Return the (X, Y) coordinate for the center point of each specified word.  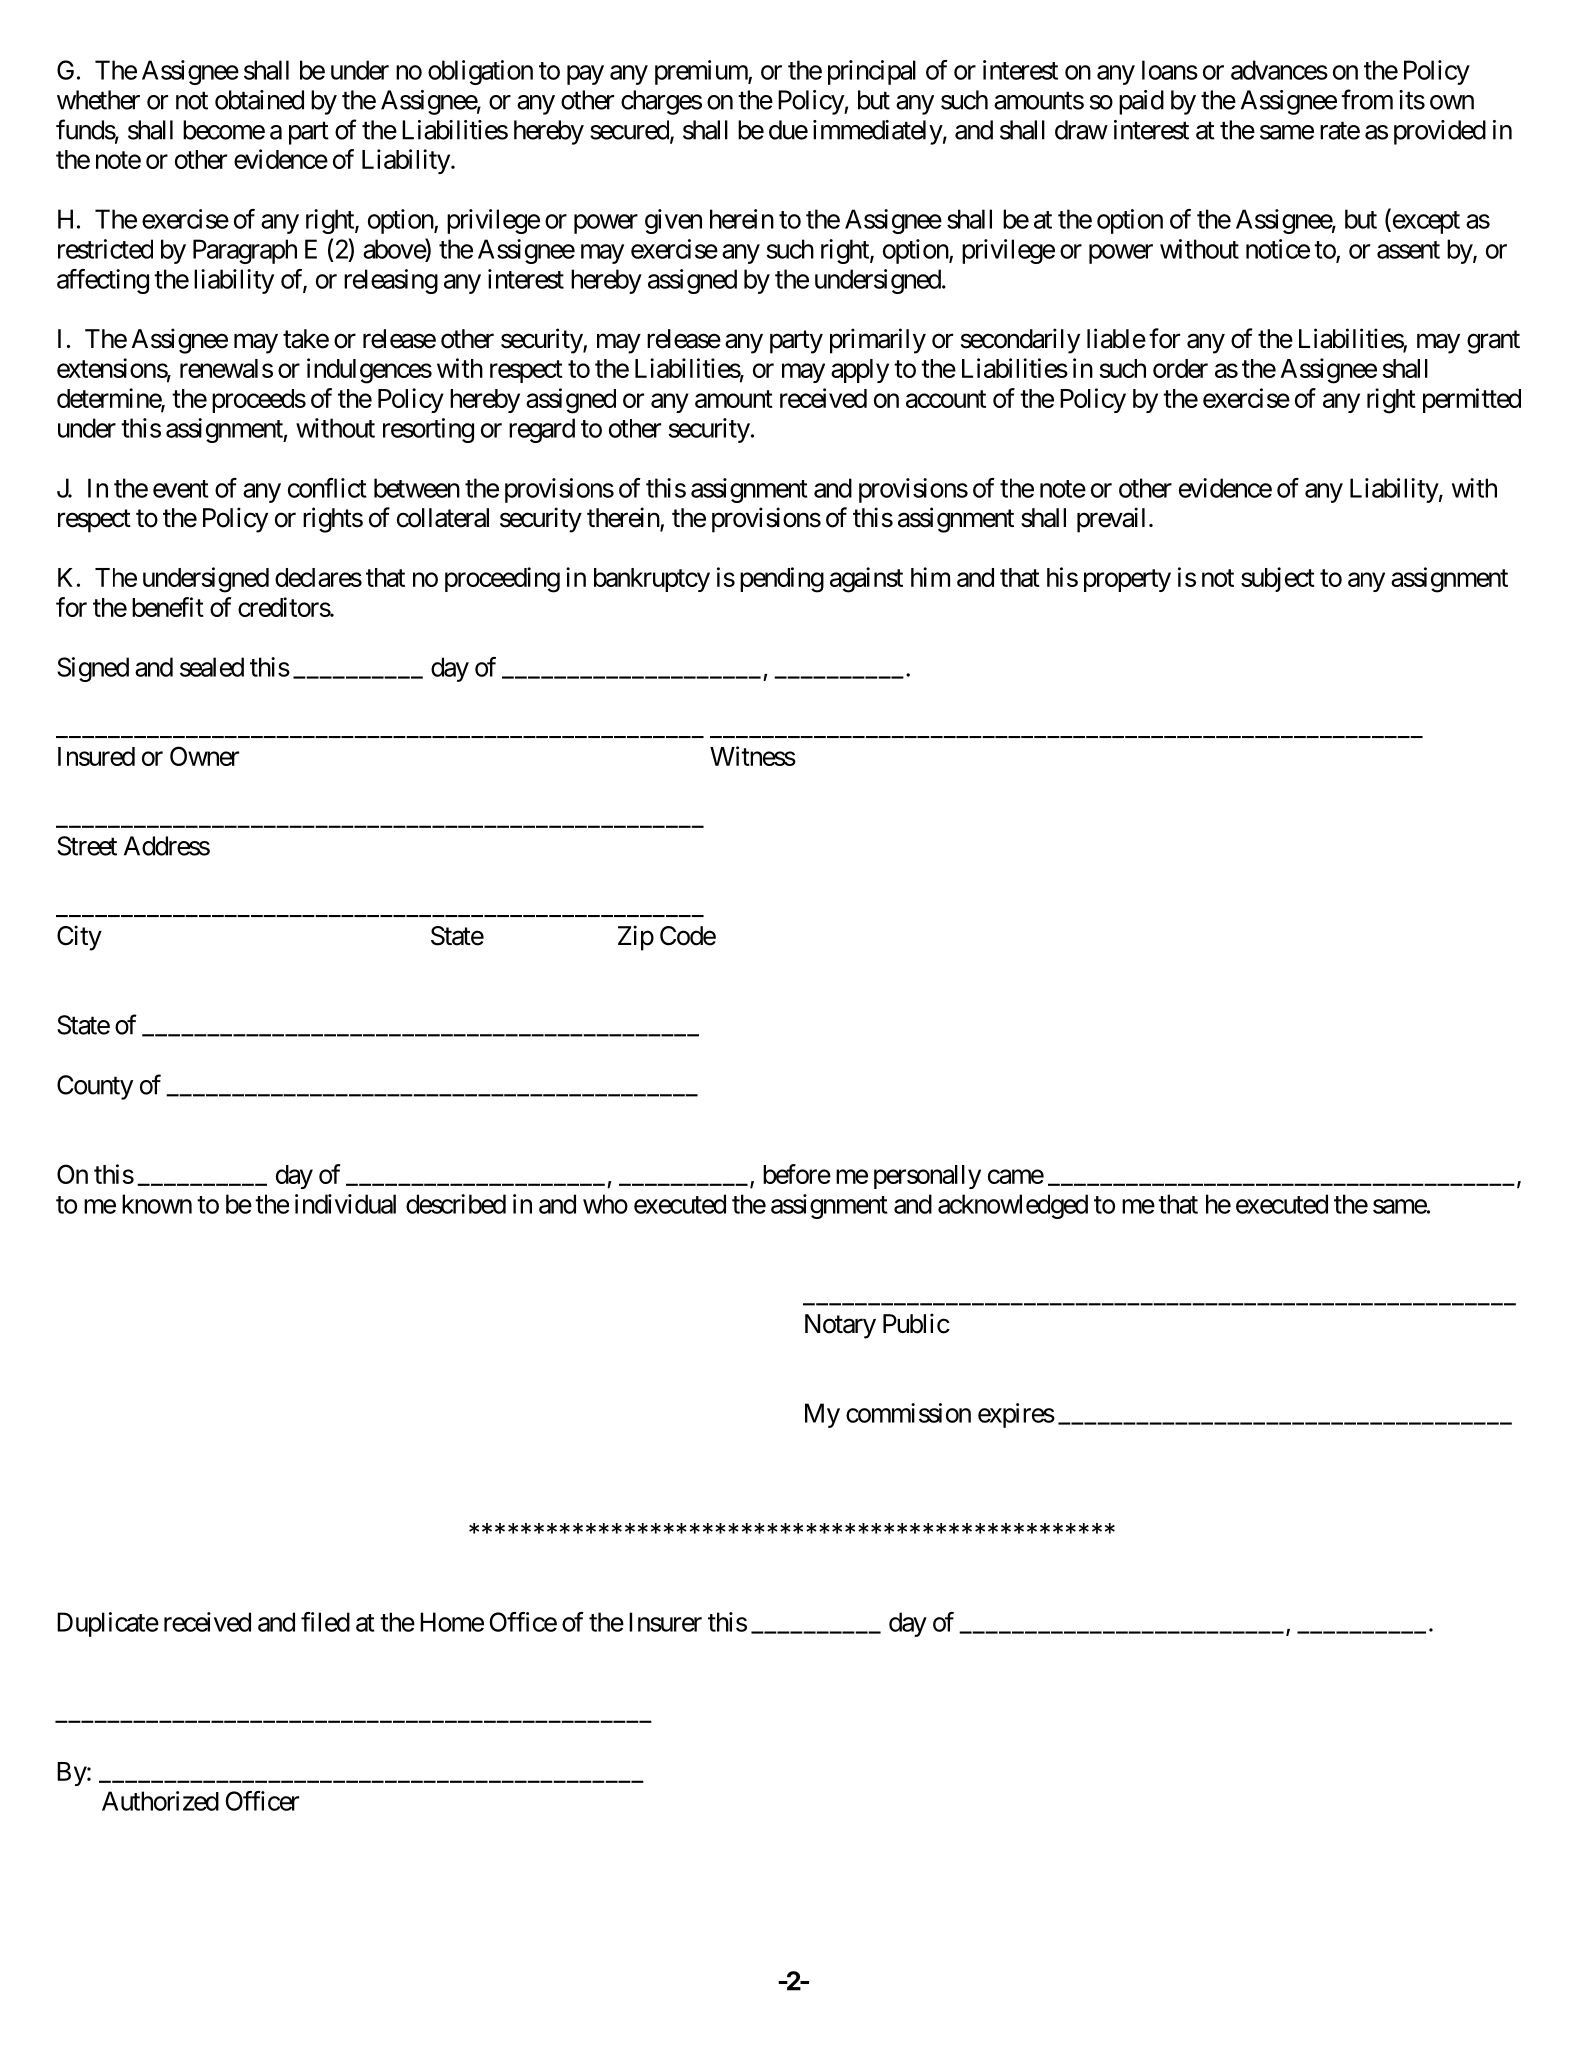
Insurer (665, 1622)
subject (1278, 579)
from (1367, 99)
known (157, 1204)
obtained (259, 100)
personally (927, 1177)
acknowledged (1013, 1206)
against (866, 580)
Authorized (160, 1801)
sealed (212, 667)
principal (872, 72)
